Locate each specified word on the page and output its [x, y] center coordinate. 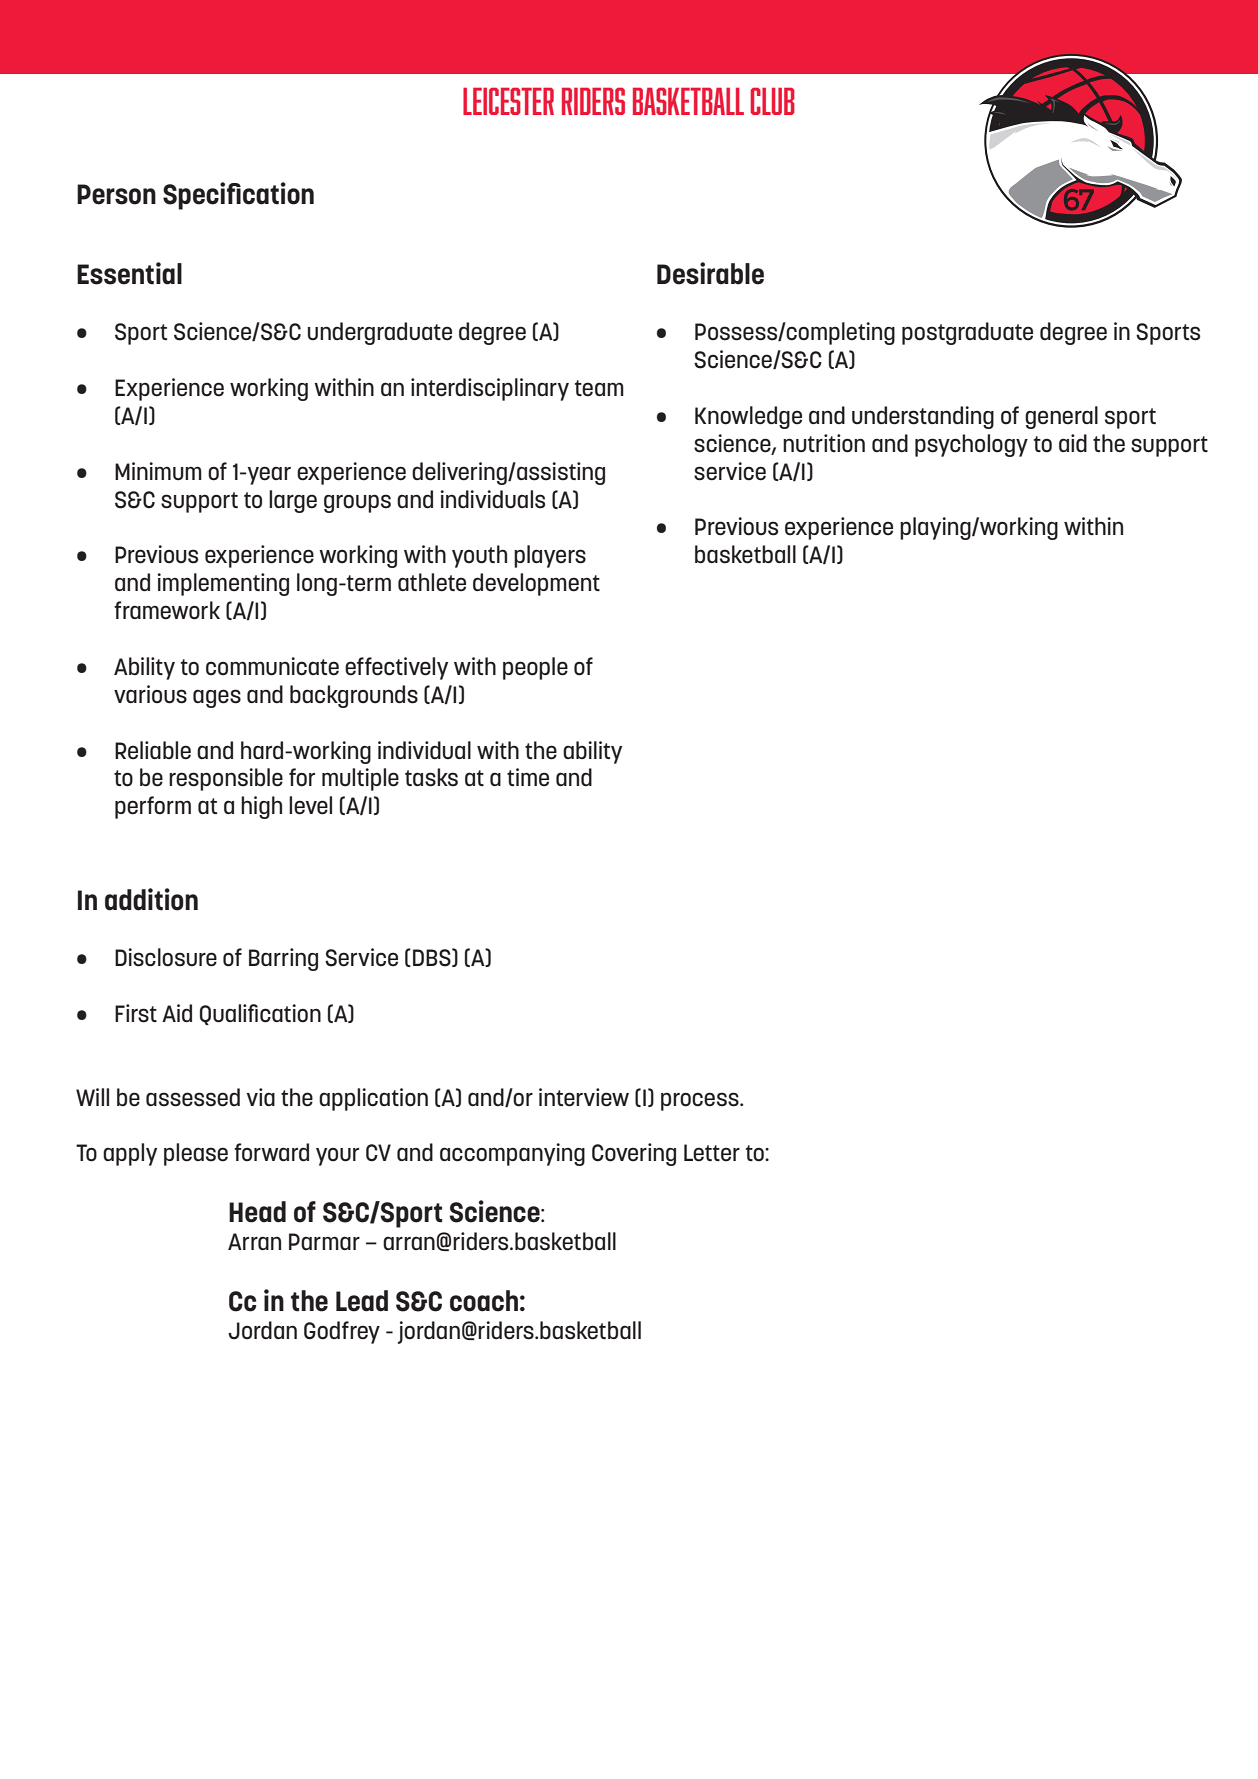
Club [772, 101]
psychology [971, 445]
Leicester [508, 101]
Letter [712, 1153]
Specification [238, 196]
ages [217, 698]
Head [257, 1212]
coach [484, 1301]
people [535, 668]
